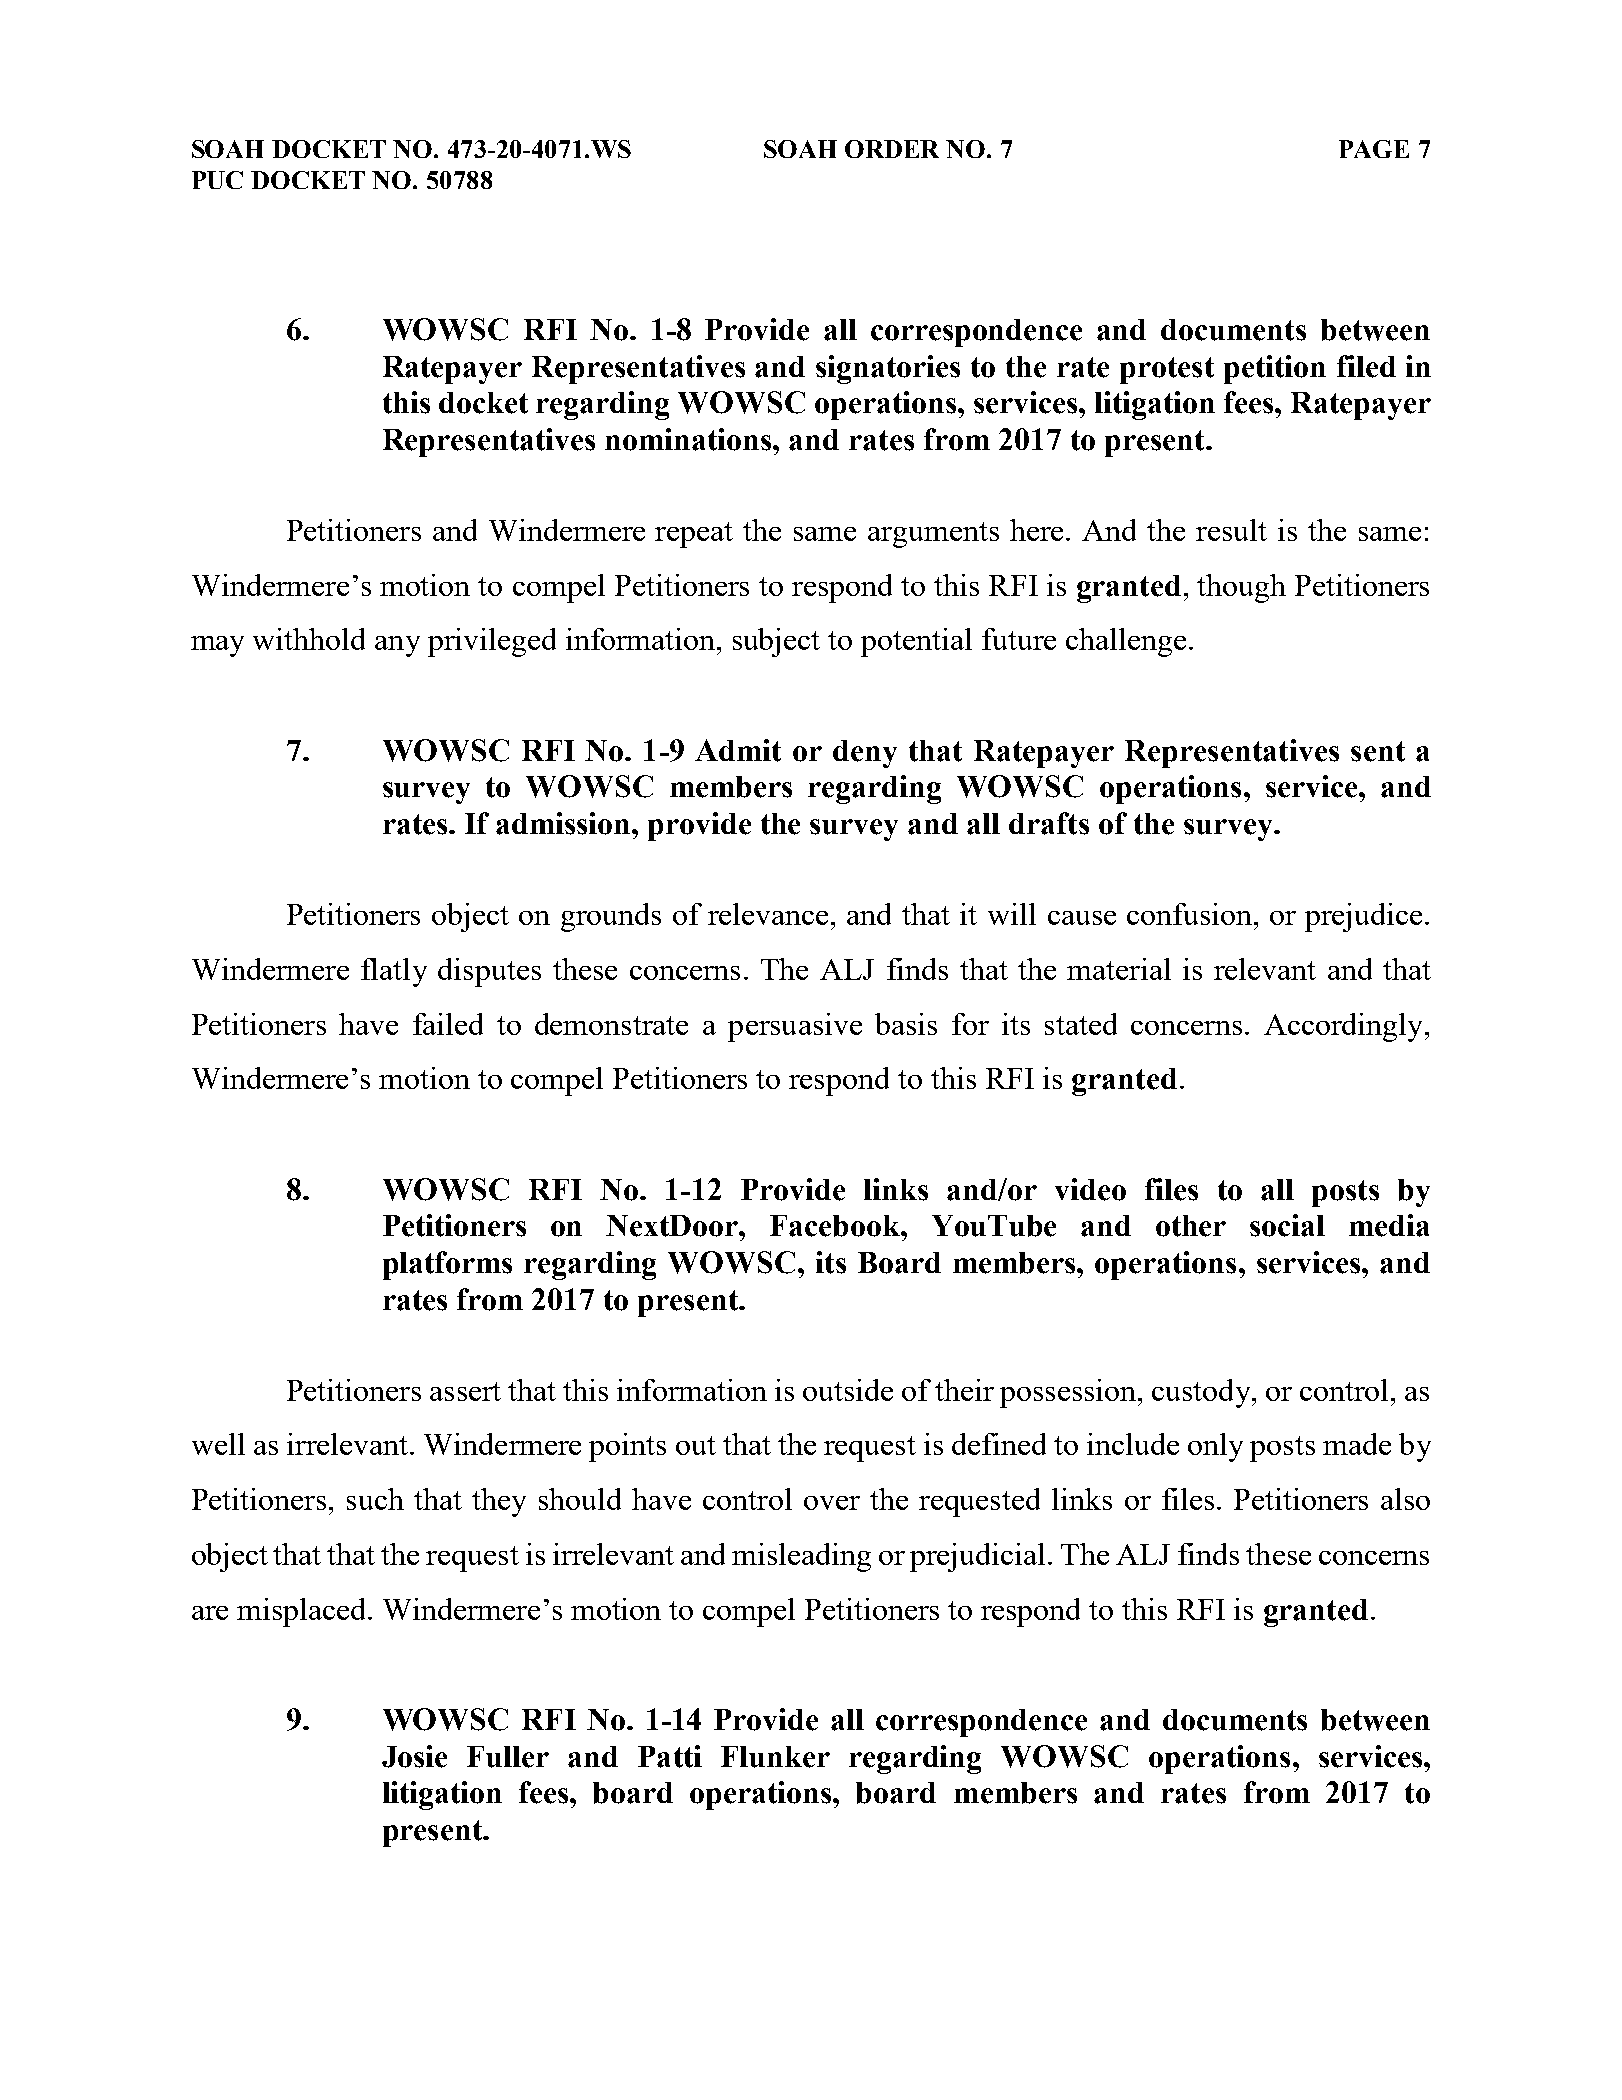 This page has height=2100, width=1622. Describe the element at coordinates (447, 1265) in the page. I see `platforms` at that location.
